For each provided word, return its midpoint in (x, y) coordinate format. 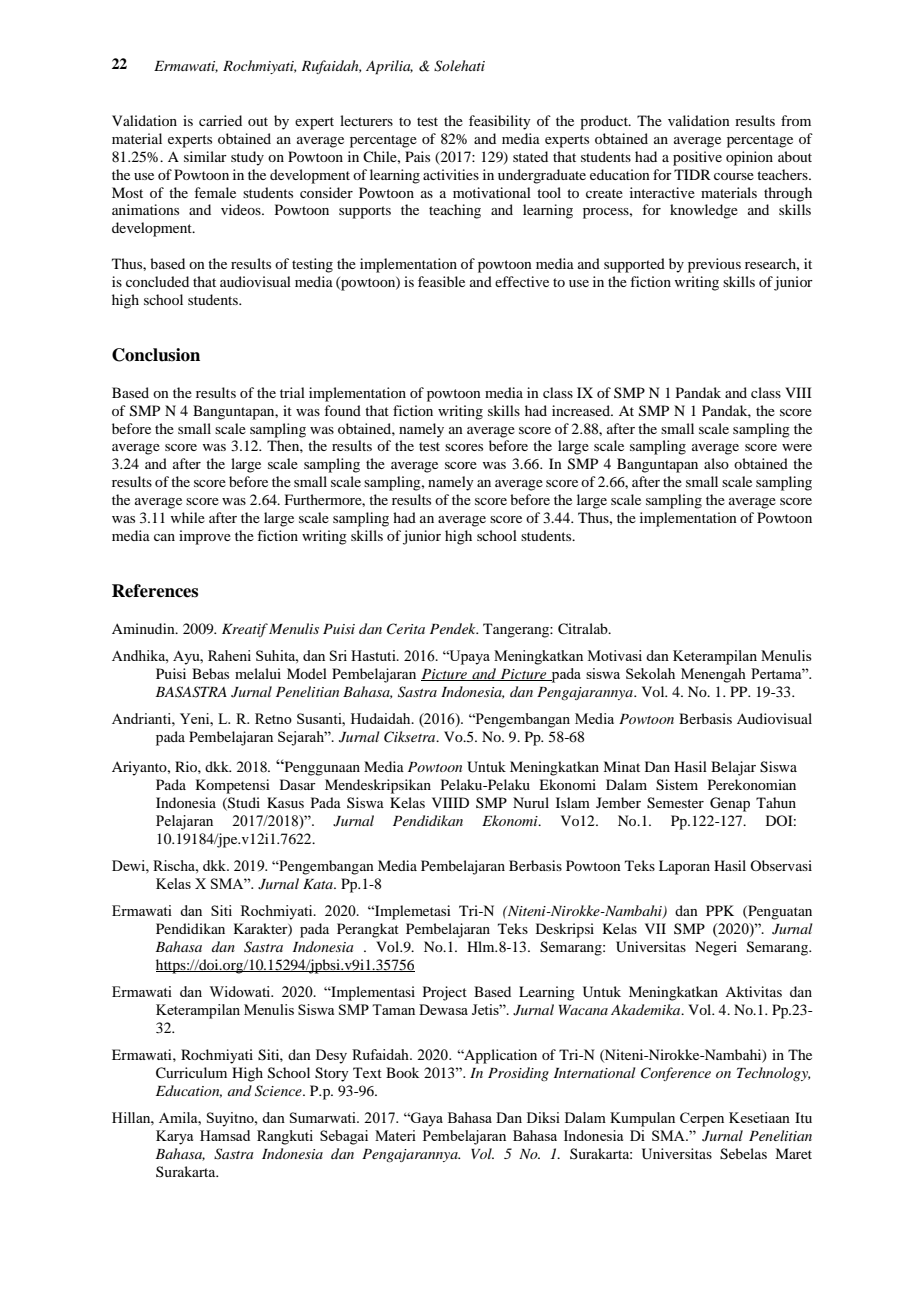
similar (205, 156)
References (155, 591)
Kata (319, 884)
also (716, 463)
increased (582, 410)
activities (451, 174)
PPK (720, 910)
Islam (573, 802)
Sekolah (650, 673)
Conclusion (156, 355)
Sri (338, 655)
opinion (749, 158)
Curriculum (191, 1073)
